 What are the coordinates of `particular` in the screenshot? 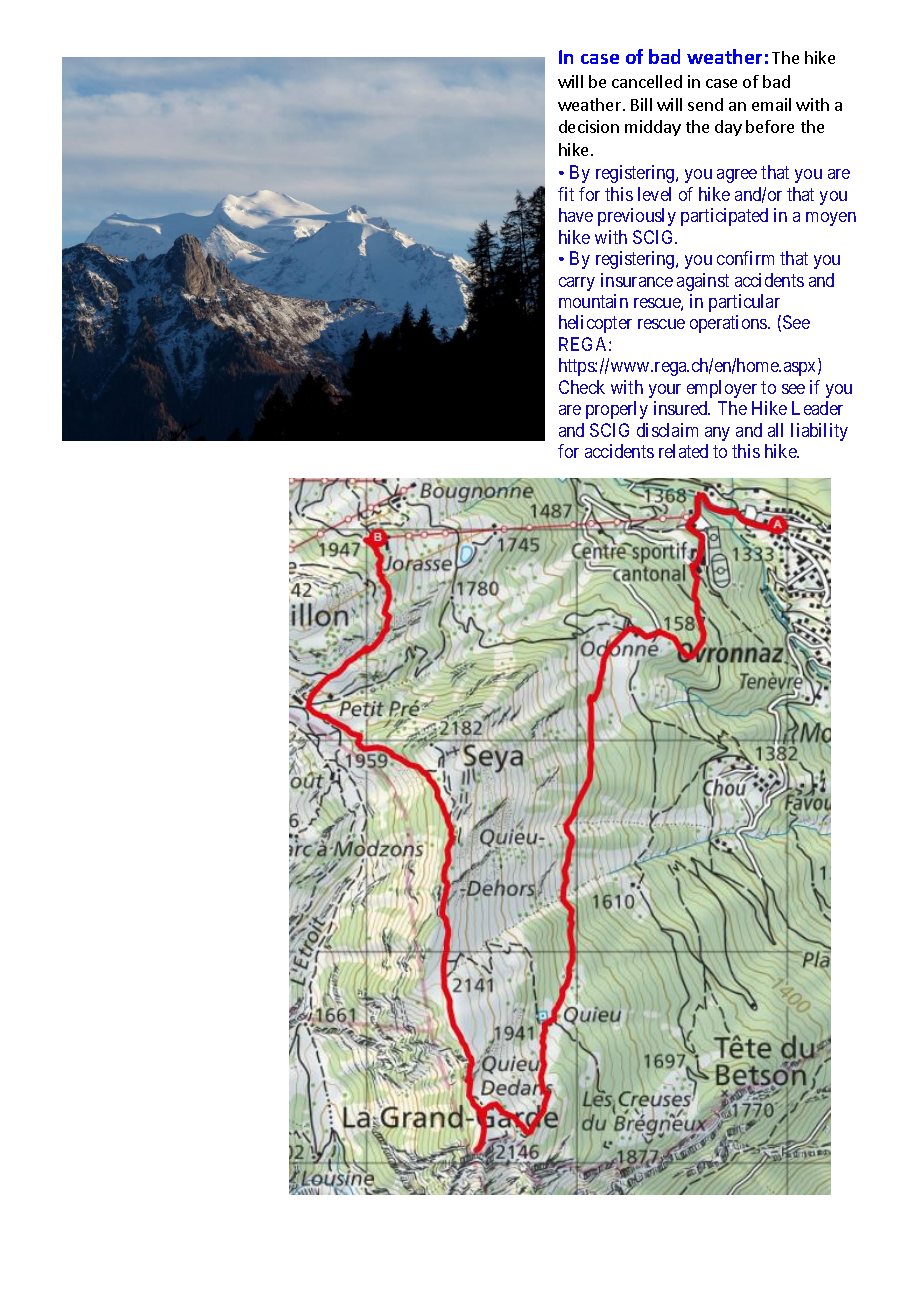 It's located at (744, 303).
